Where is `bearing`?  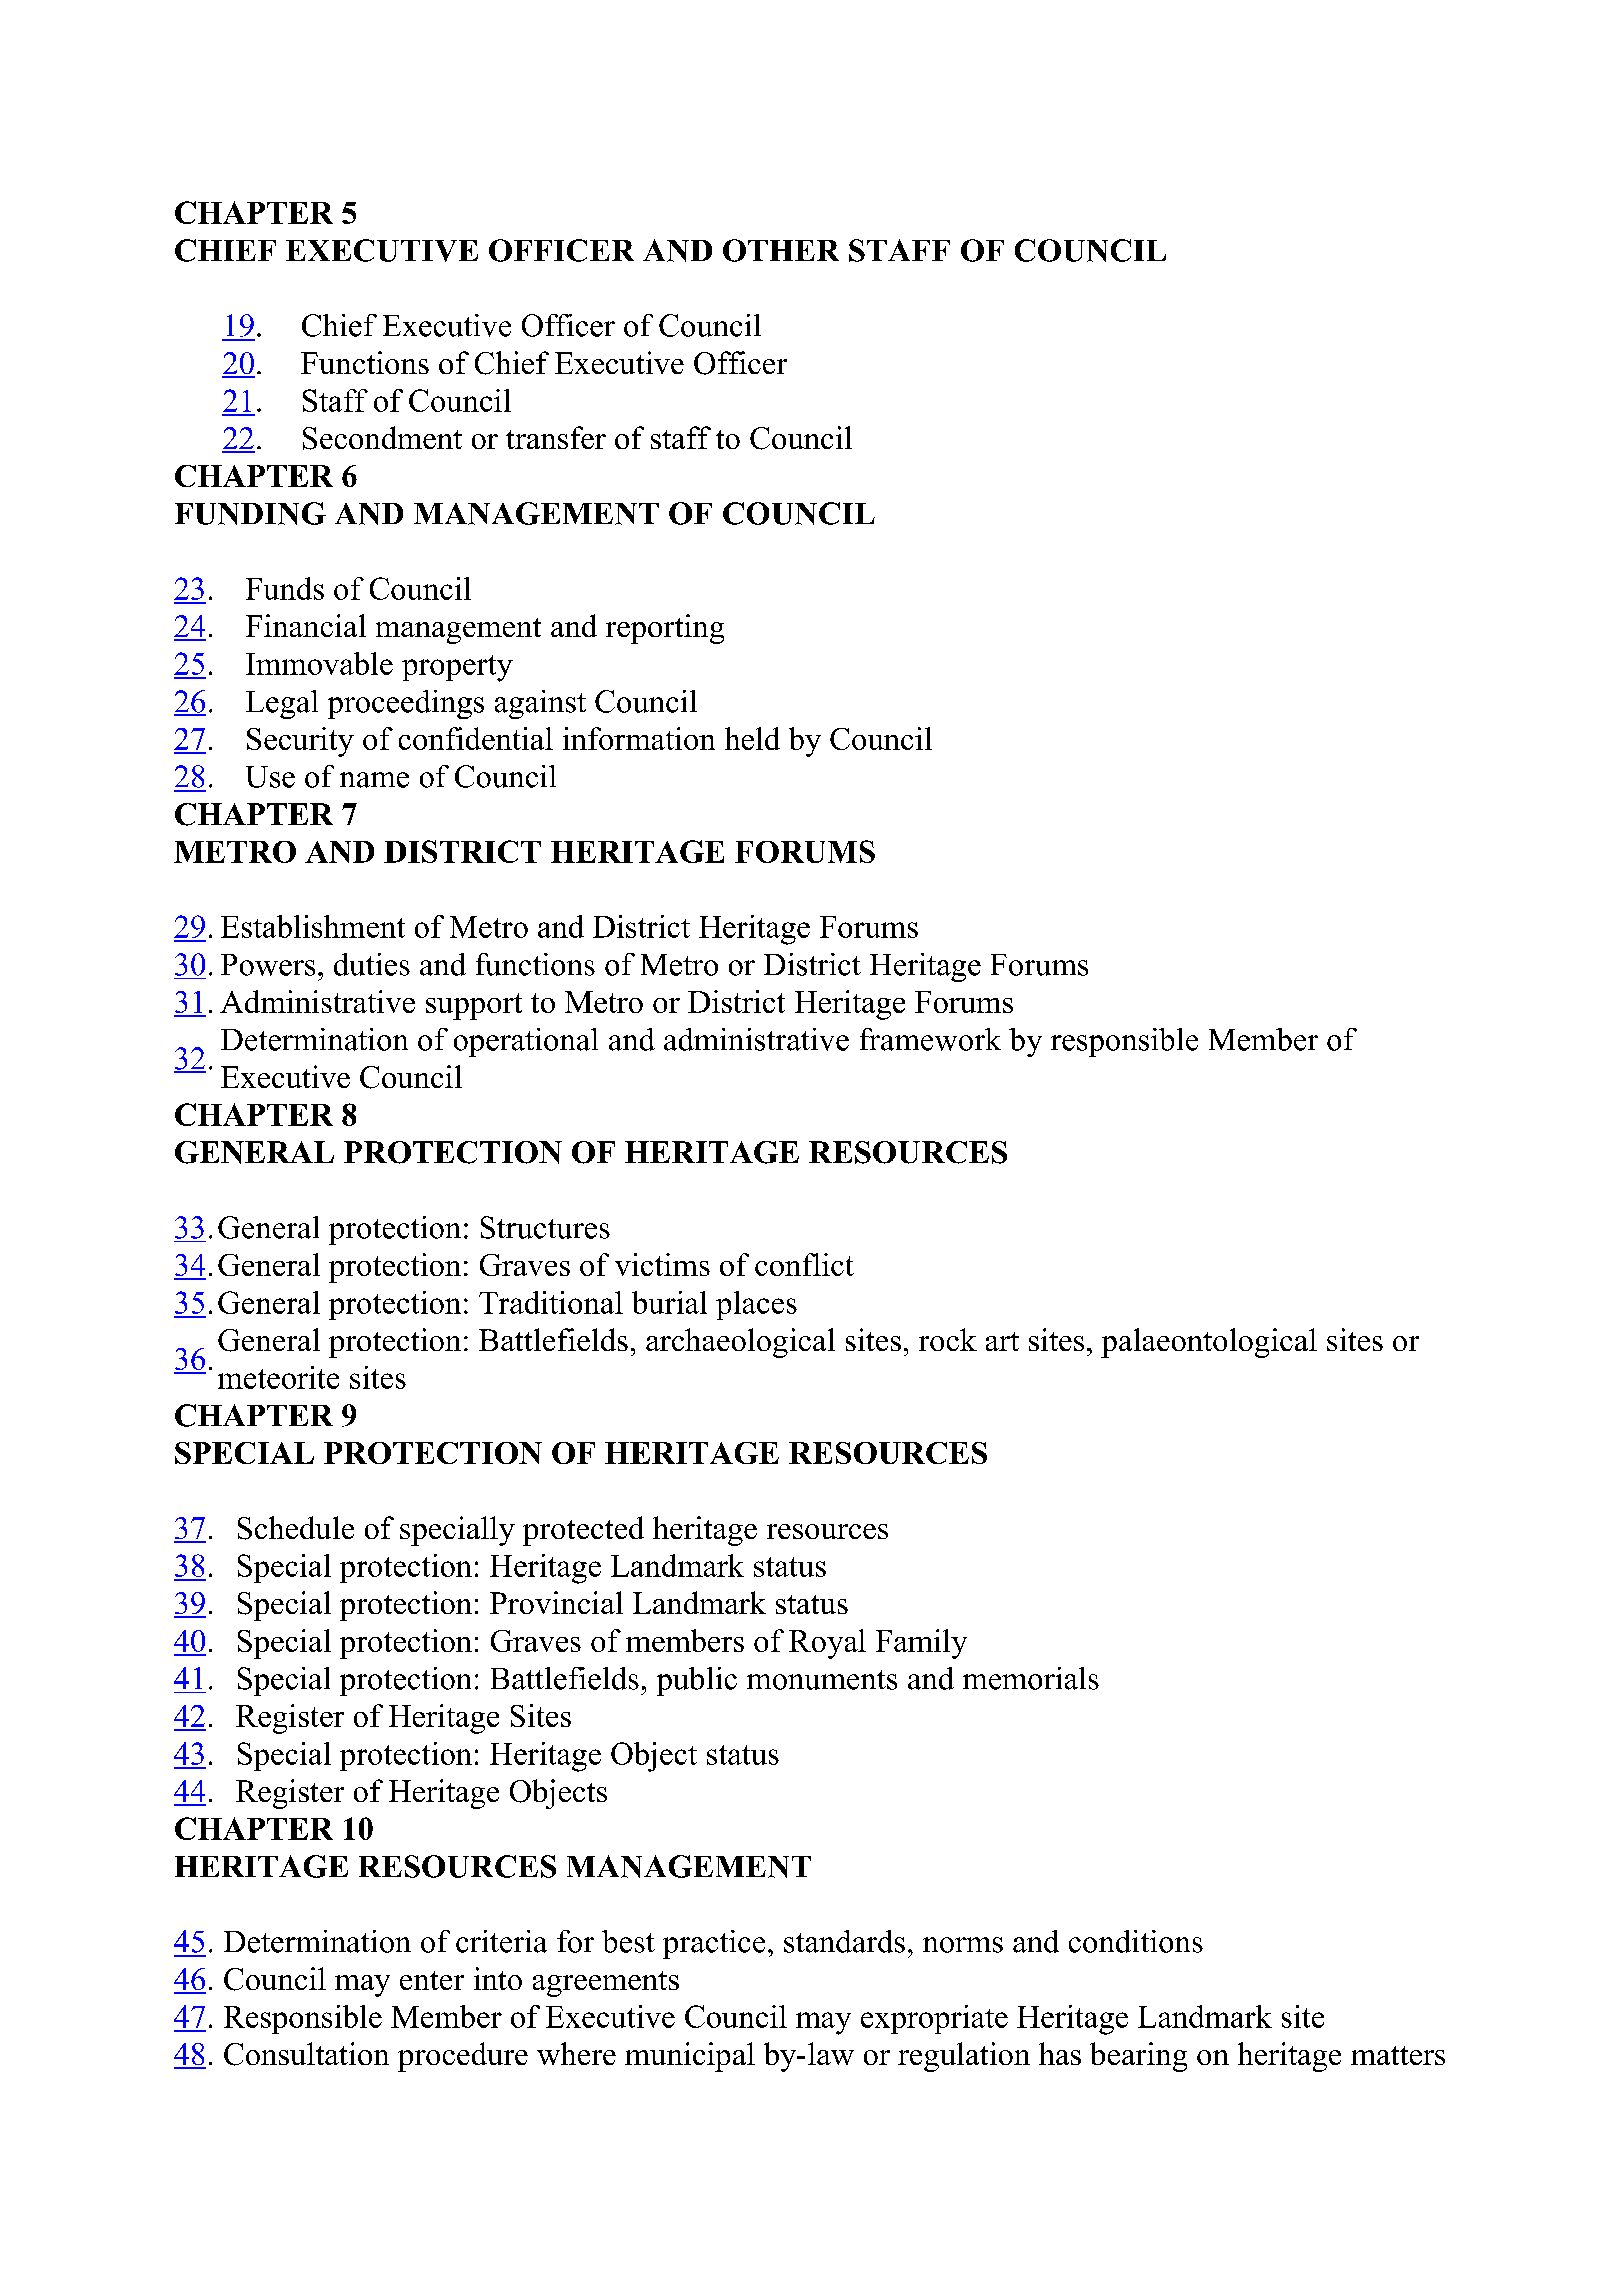 bearing is located at coordinates (1138, 2057).
